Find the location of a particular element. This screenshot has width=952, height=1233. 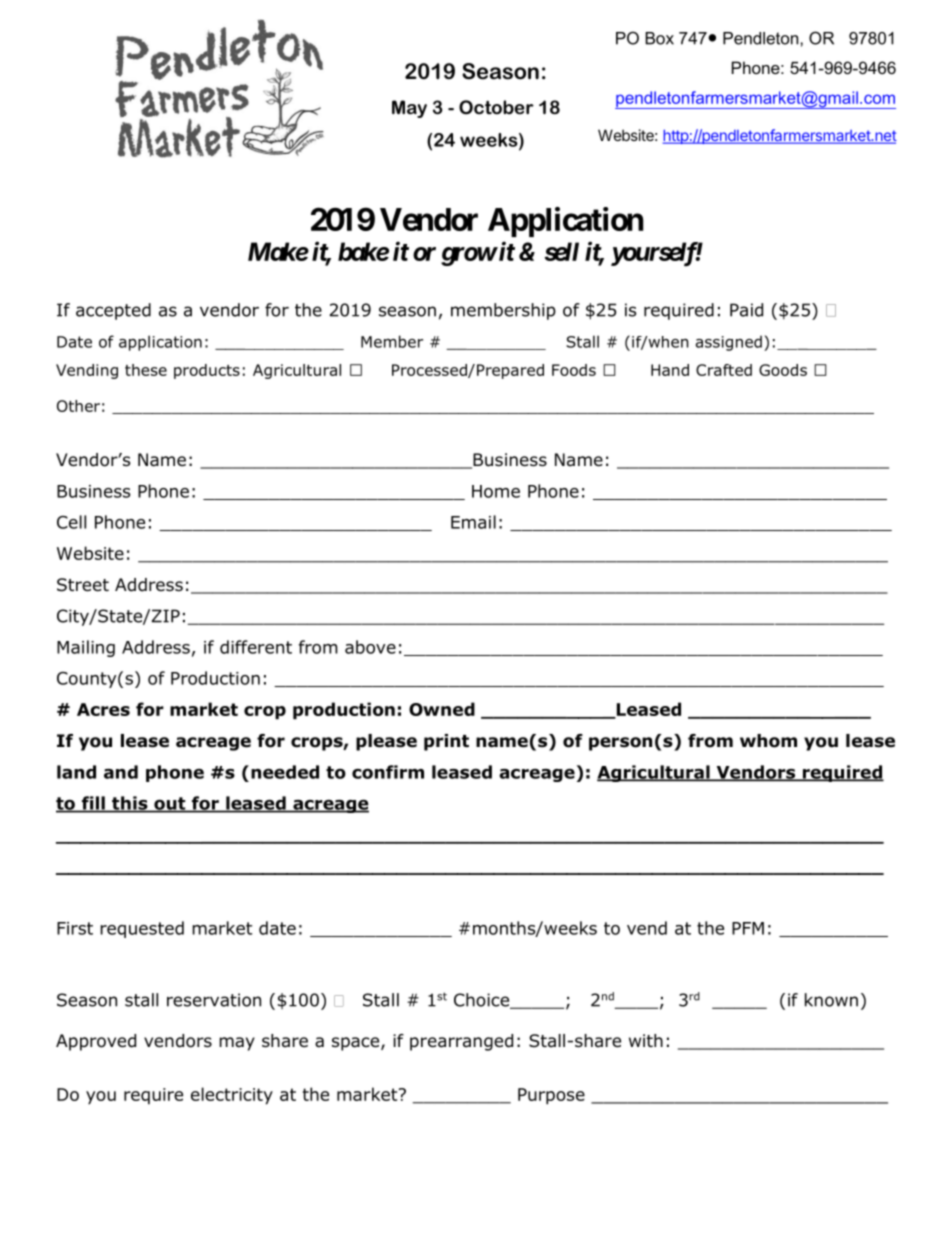

Street is located at coordinates (83, 585).
